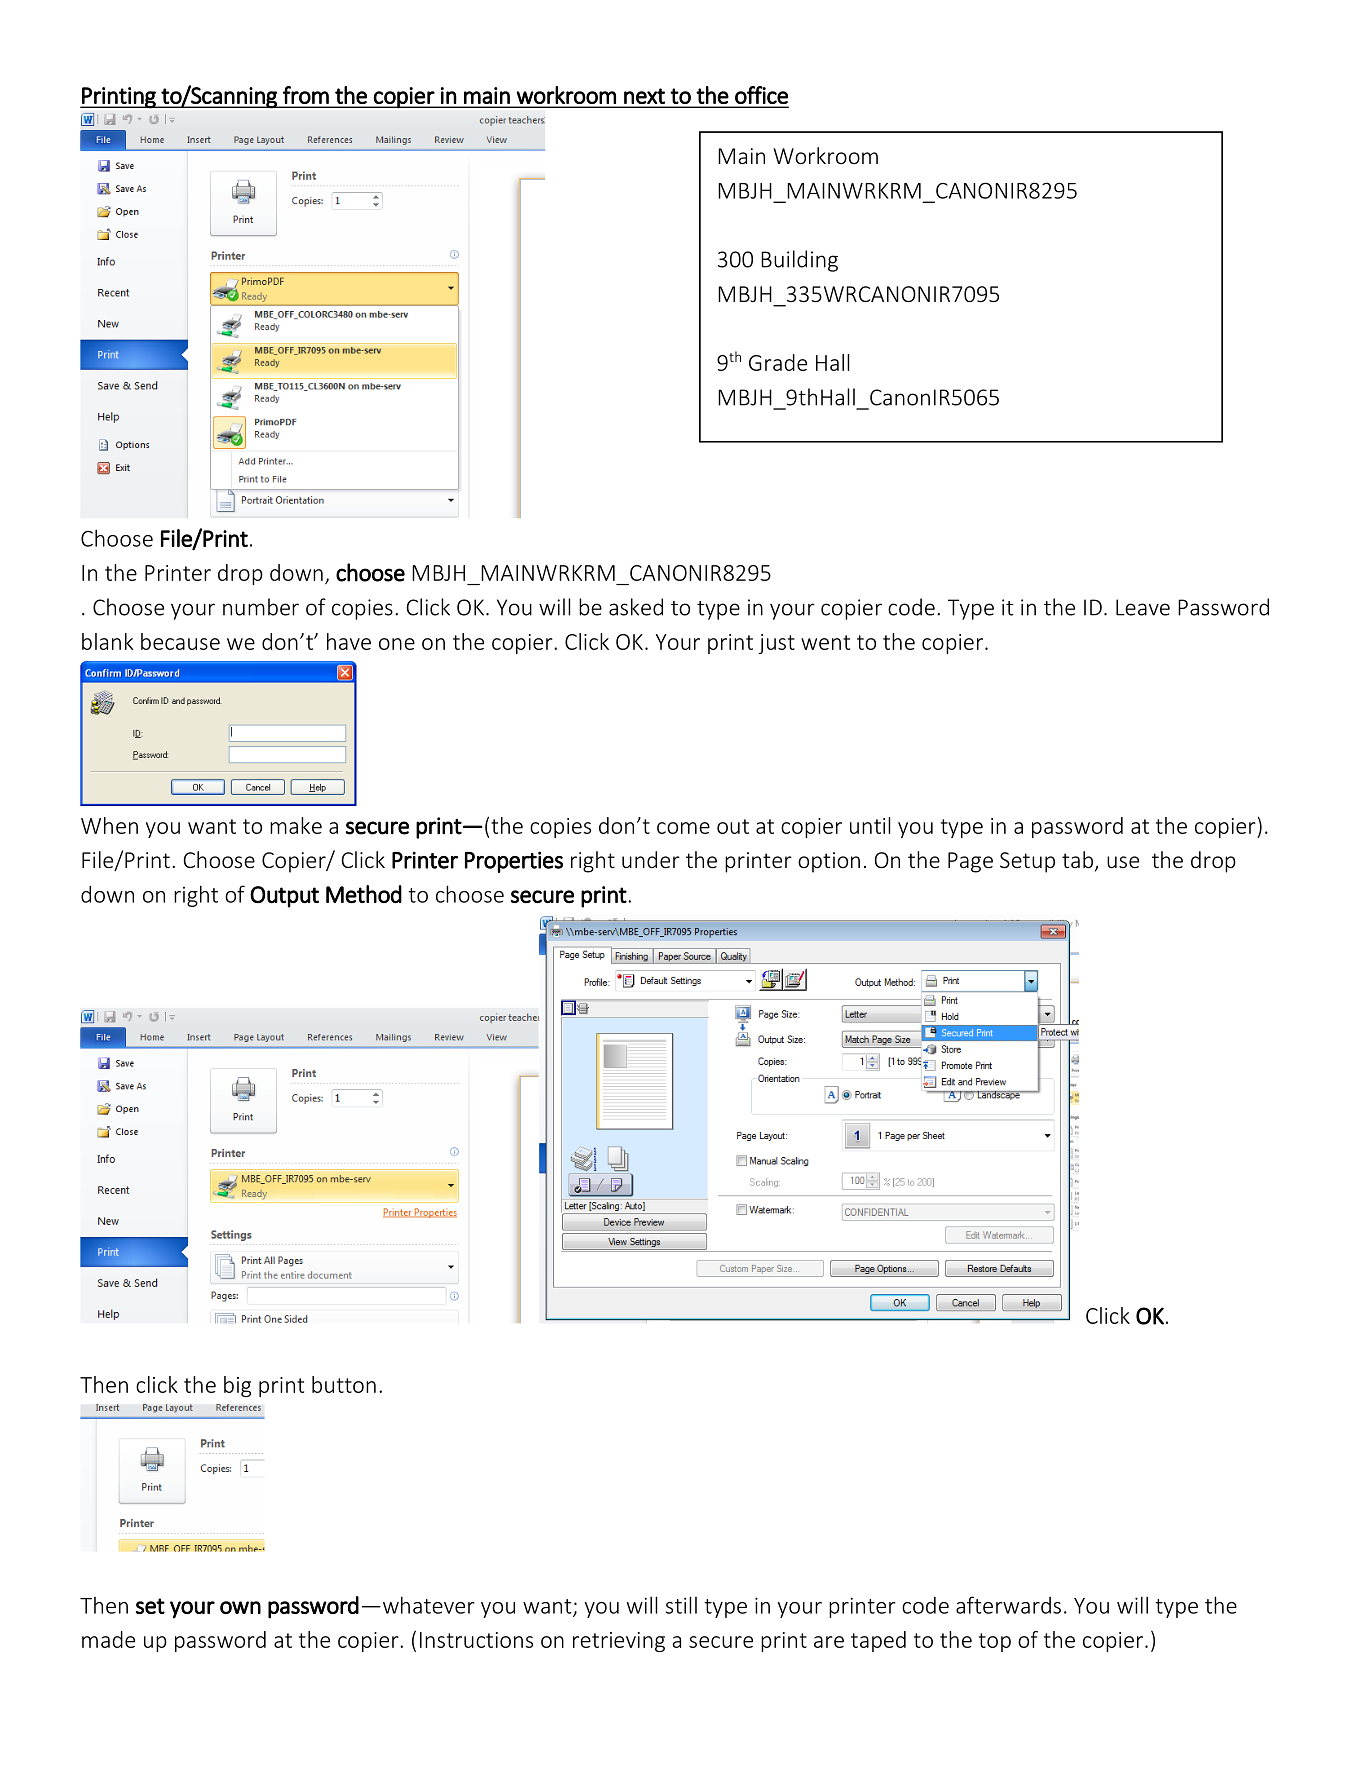 This page has height=1768, width=1366. Describe the element at coordinates (261, 607) in the page. I see `number` at that location.
